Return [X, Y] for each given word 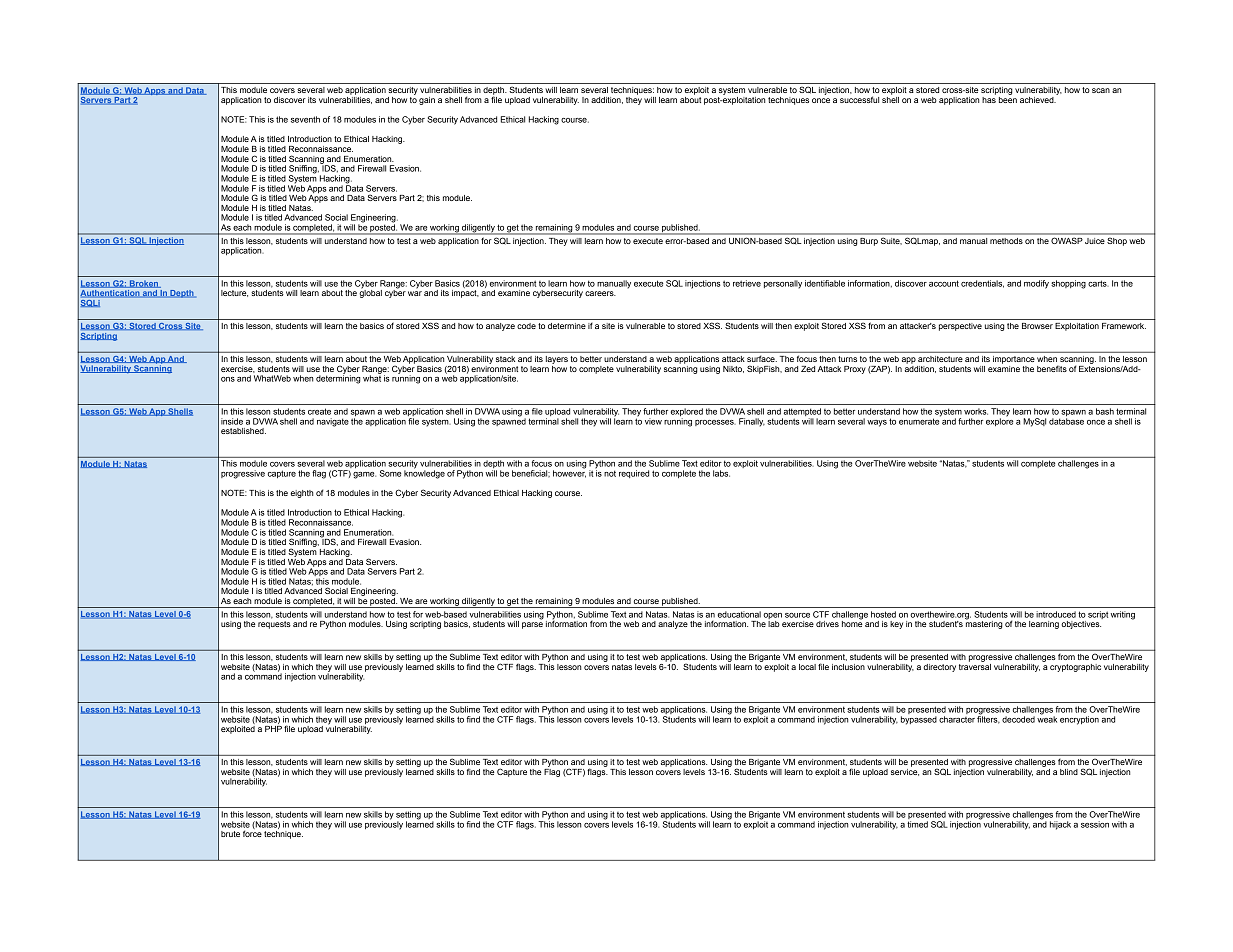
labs [721, 473]
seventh [305, 119]
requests [274, 625]
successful [859, 99]
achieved [1038, 100]
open [772, 616]
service [905, 771]
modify [1036, 284]
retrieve [747, 283]
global [370, 293]
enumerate [920, 420]
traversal [975, 665]
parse [532, 625]
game [364, 475]
